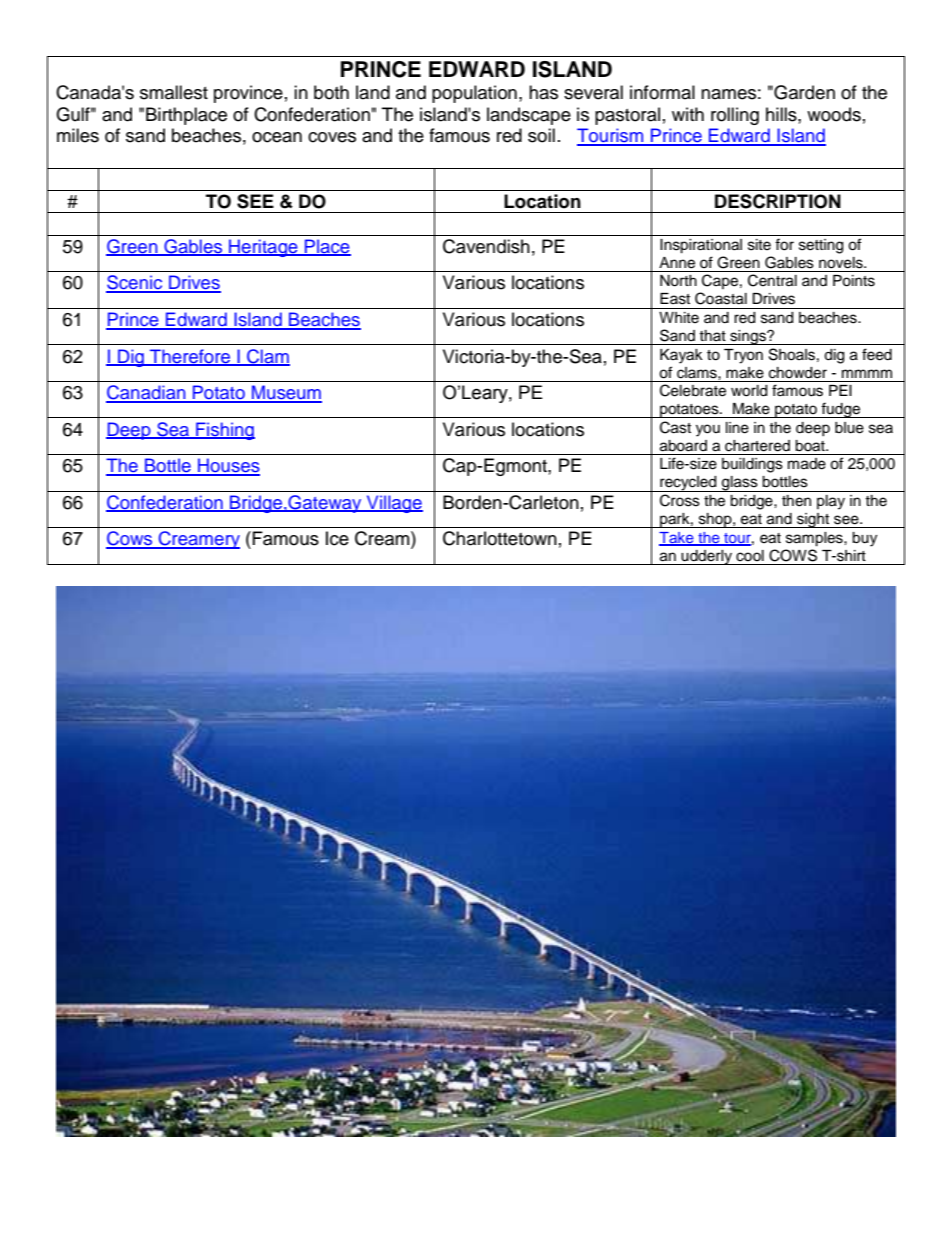  Describe the element at coordinates (737, 428) in the screenshot. I see `line` at that location.
